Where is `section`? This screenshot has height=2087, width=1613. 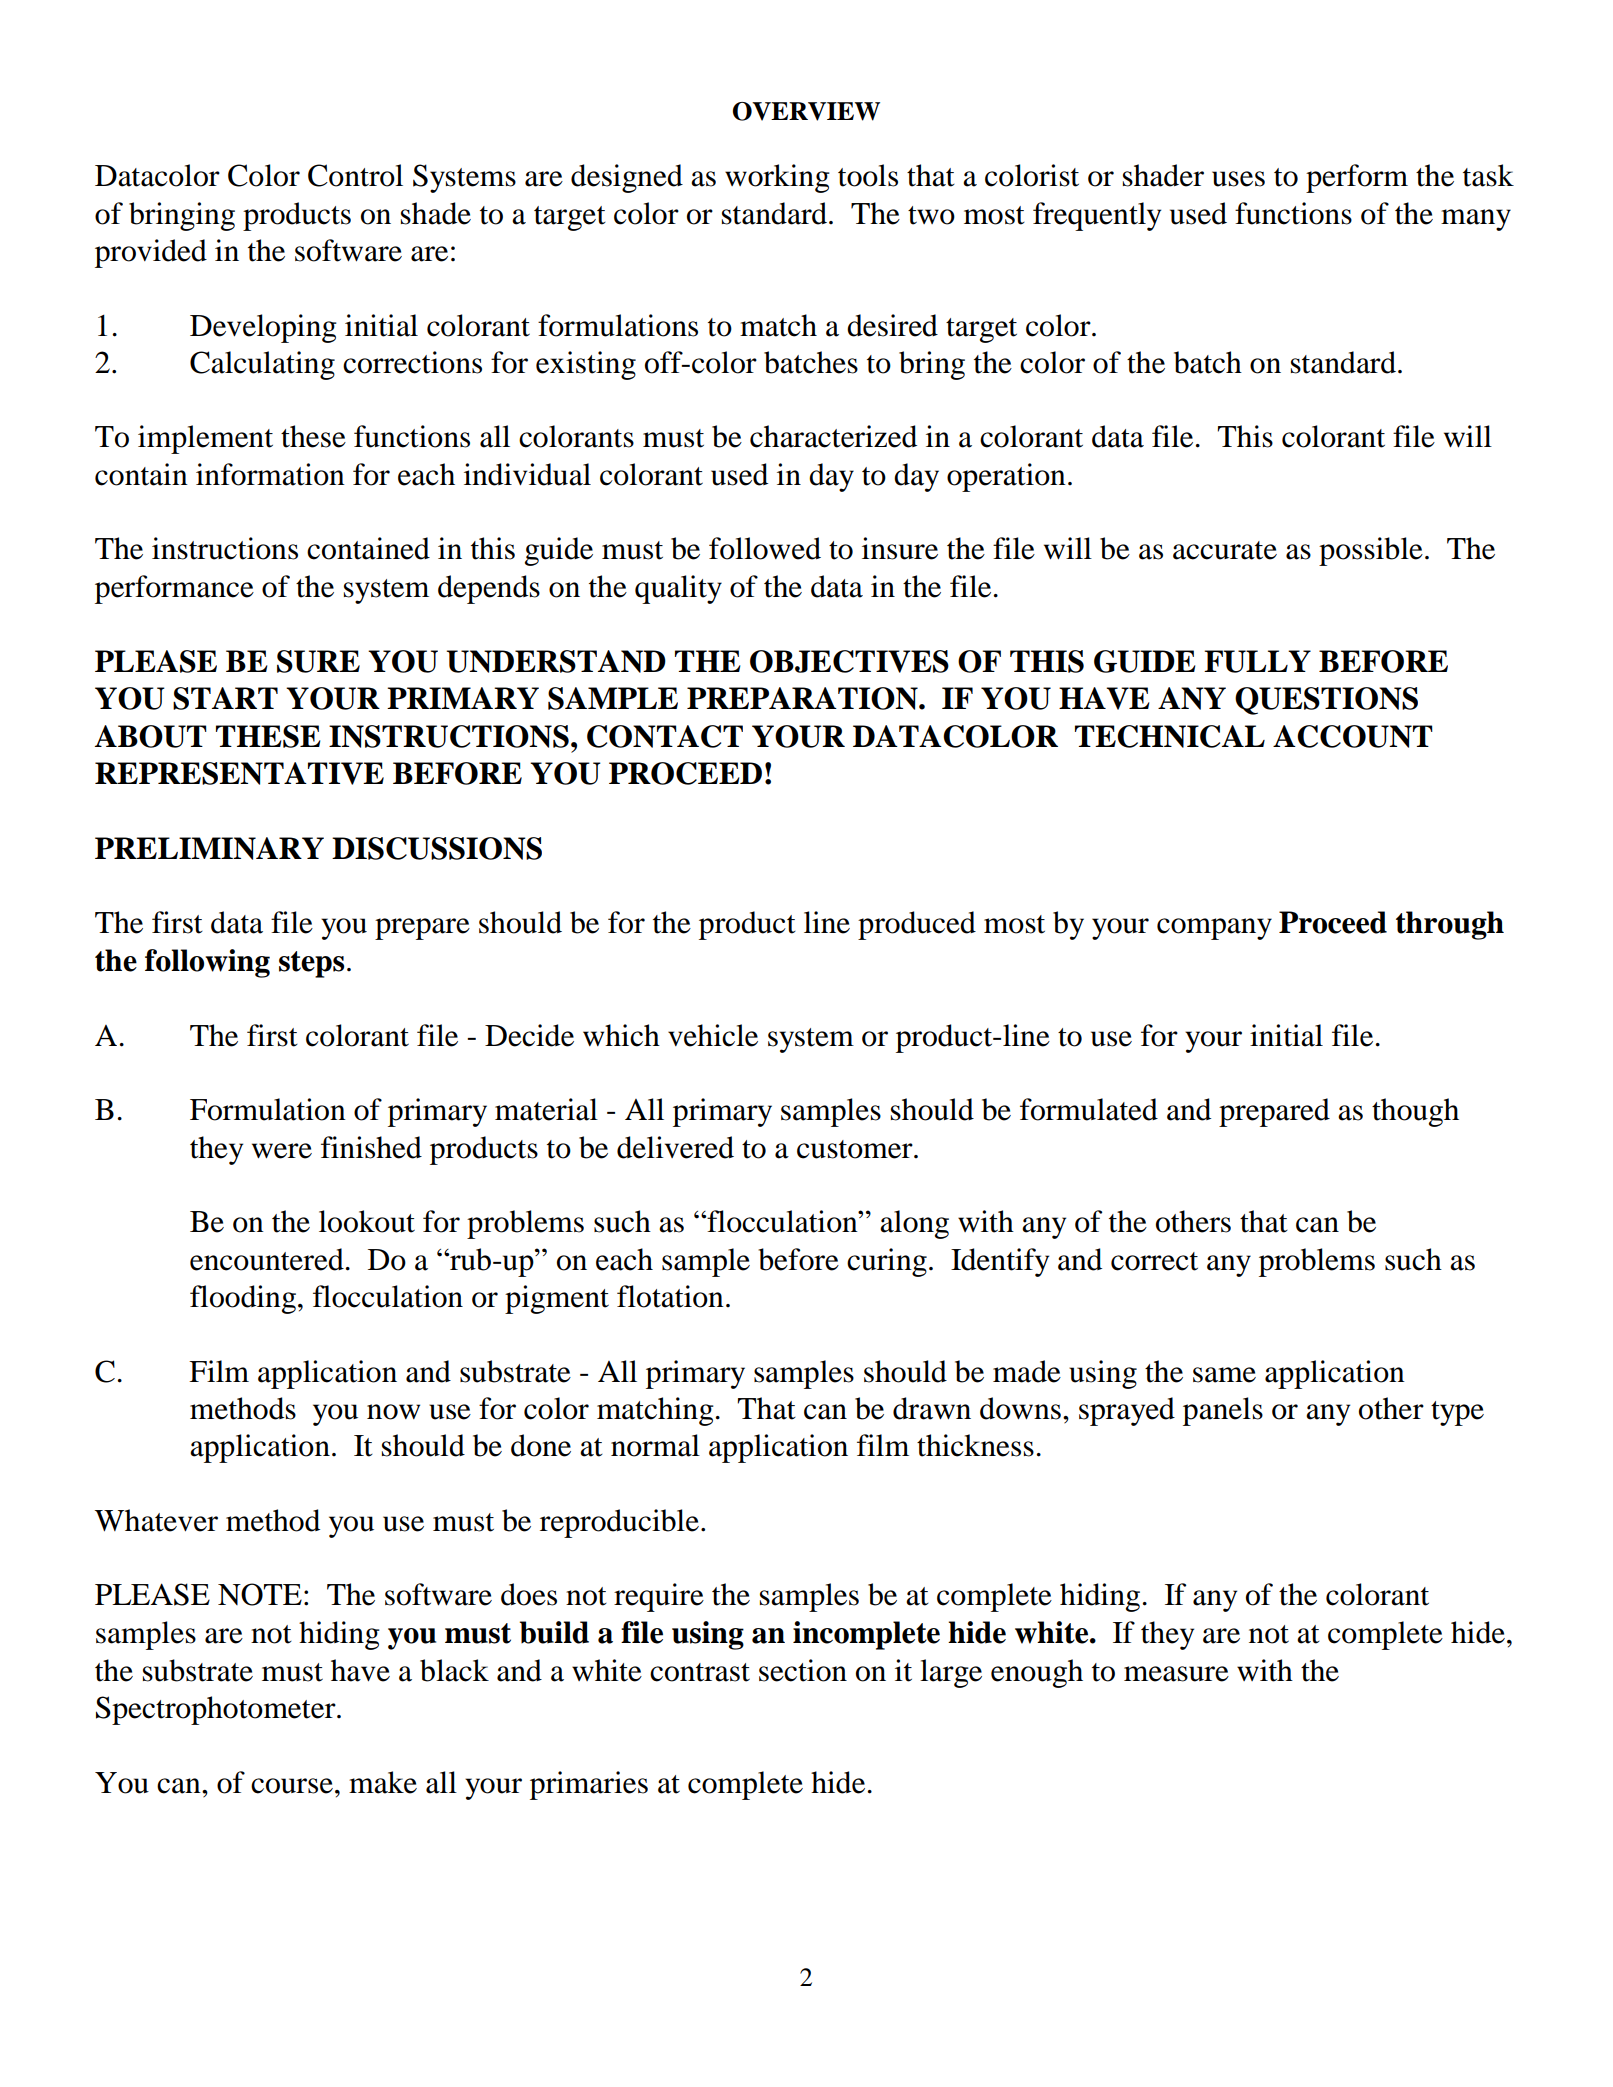 section is located at coordinates (803, 1670).
